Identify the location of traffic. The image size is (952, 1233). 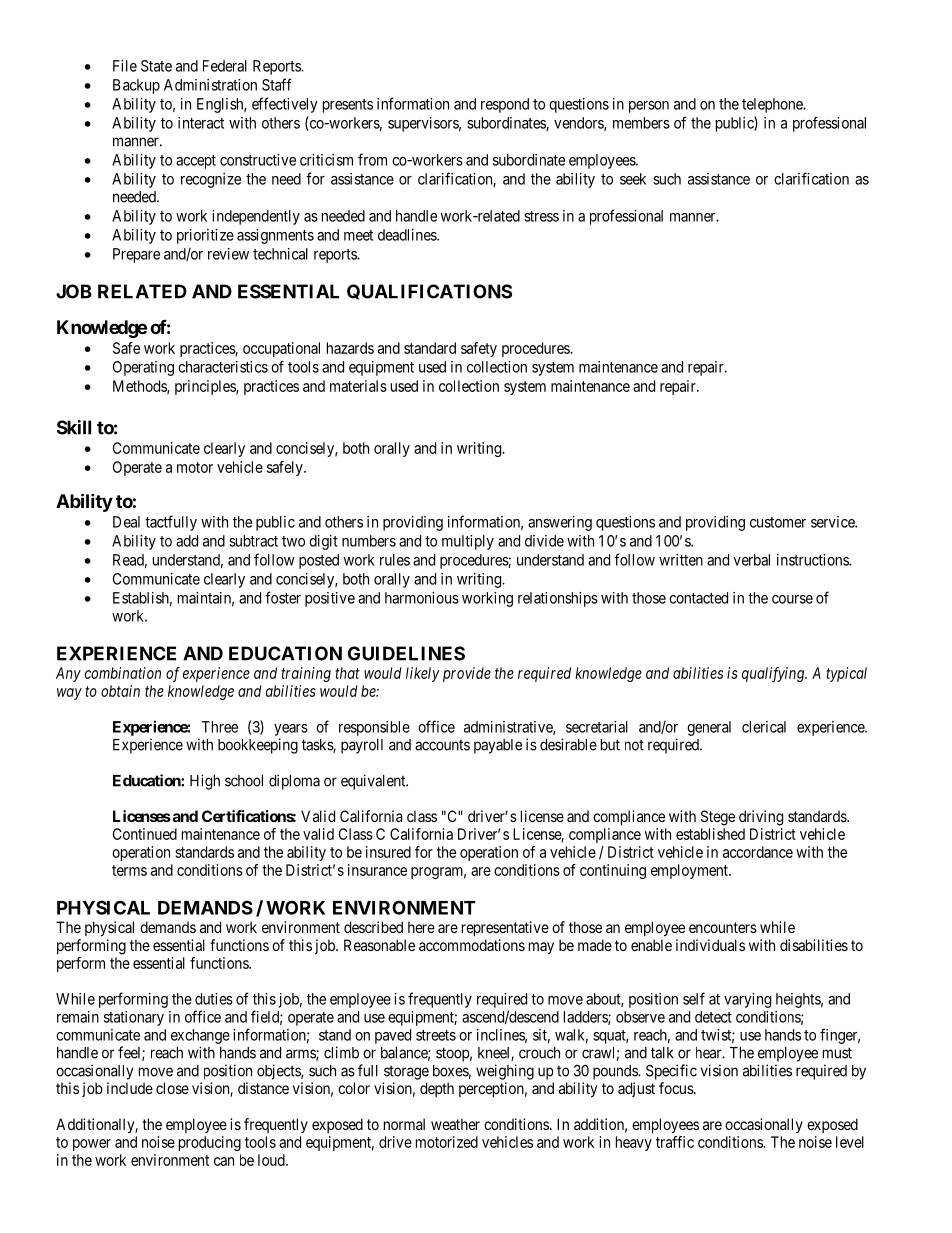
(675, 1142).
